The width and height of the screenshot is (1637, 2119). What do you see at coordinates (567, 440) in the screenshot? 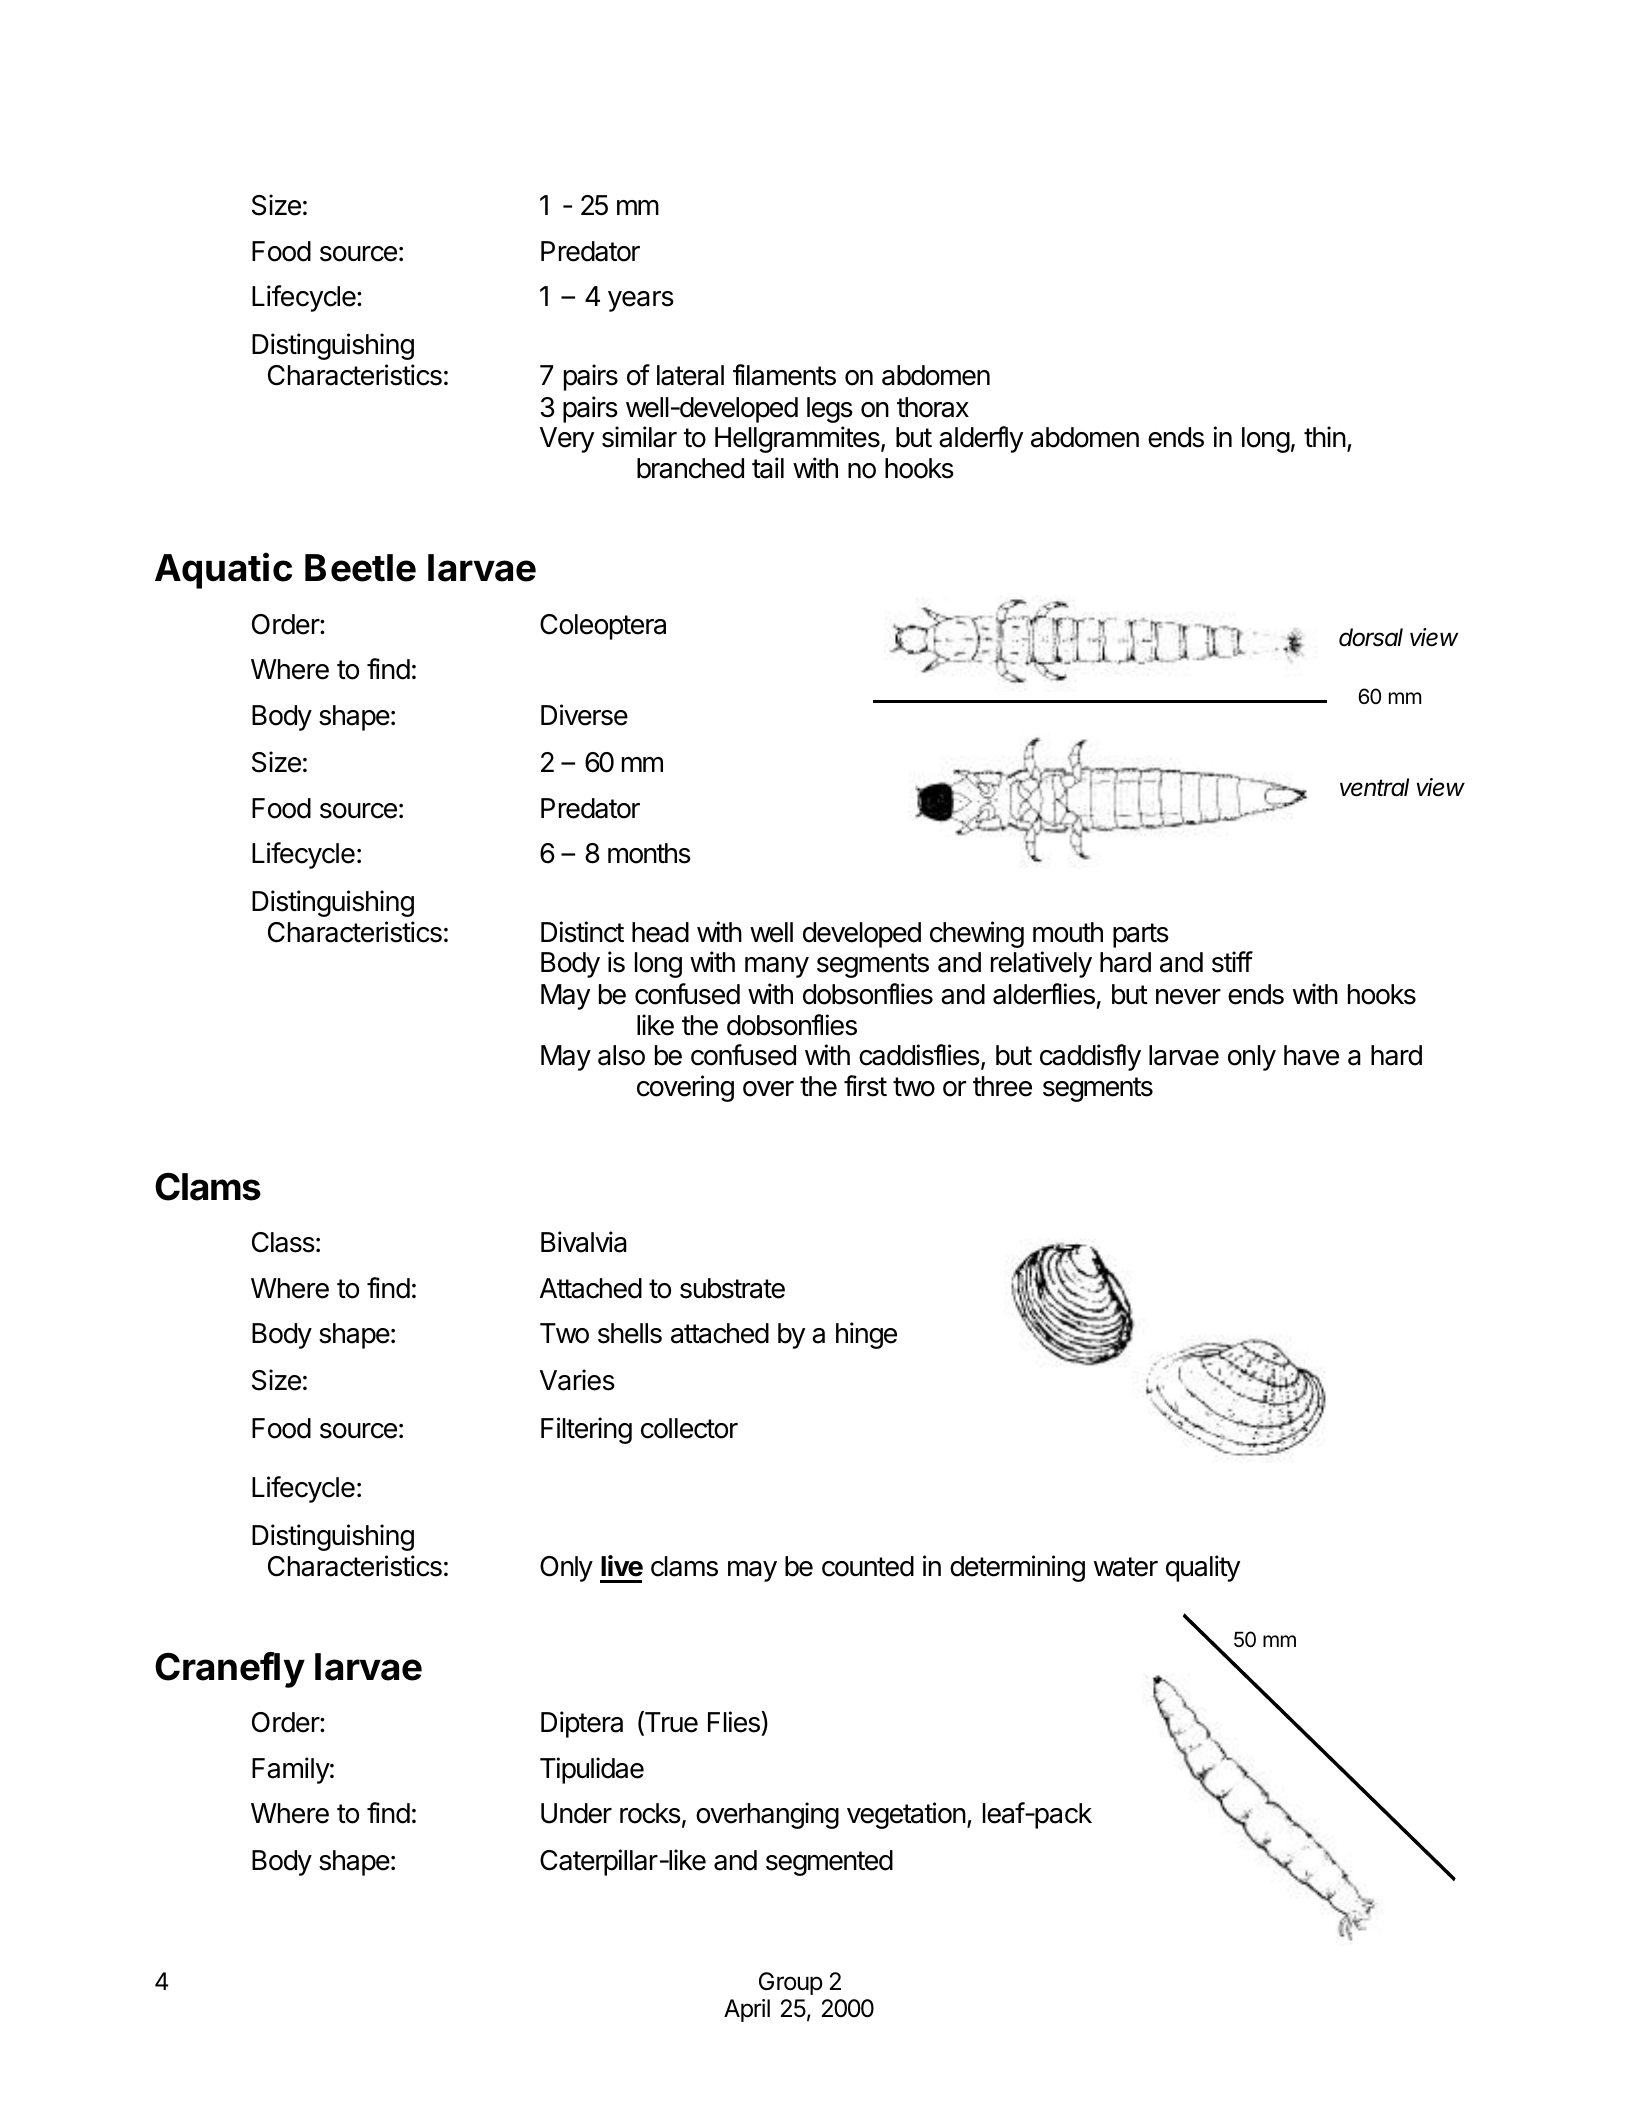
I see `Very` at bounding box center [567, 440].
